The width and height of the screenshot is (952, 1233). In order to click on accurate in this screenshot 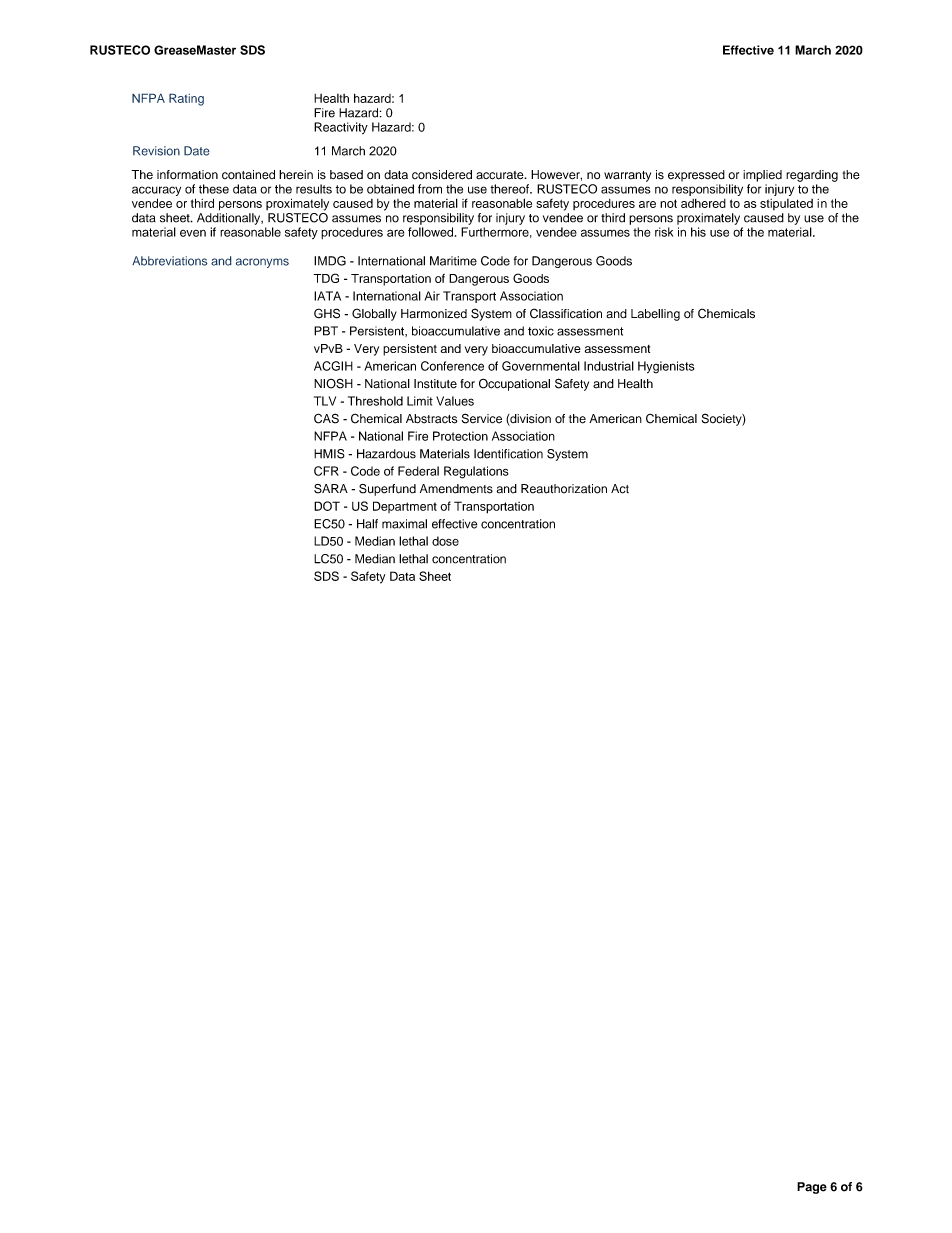, I will do `click(501, 175)`.
